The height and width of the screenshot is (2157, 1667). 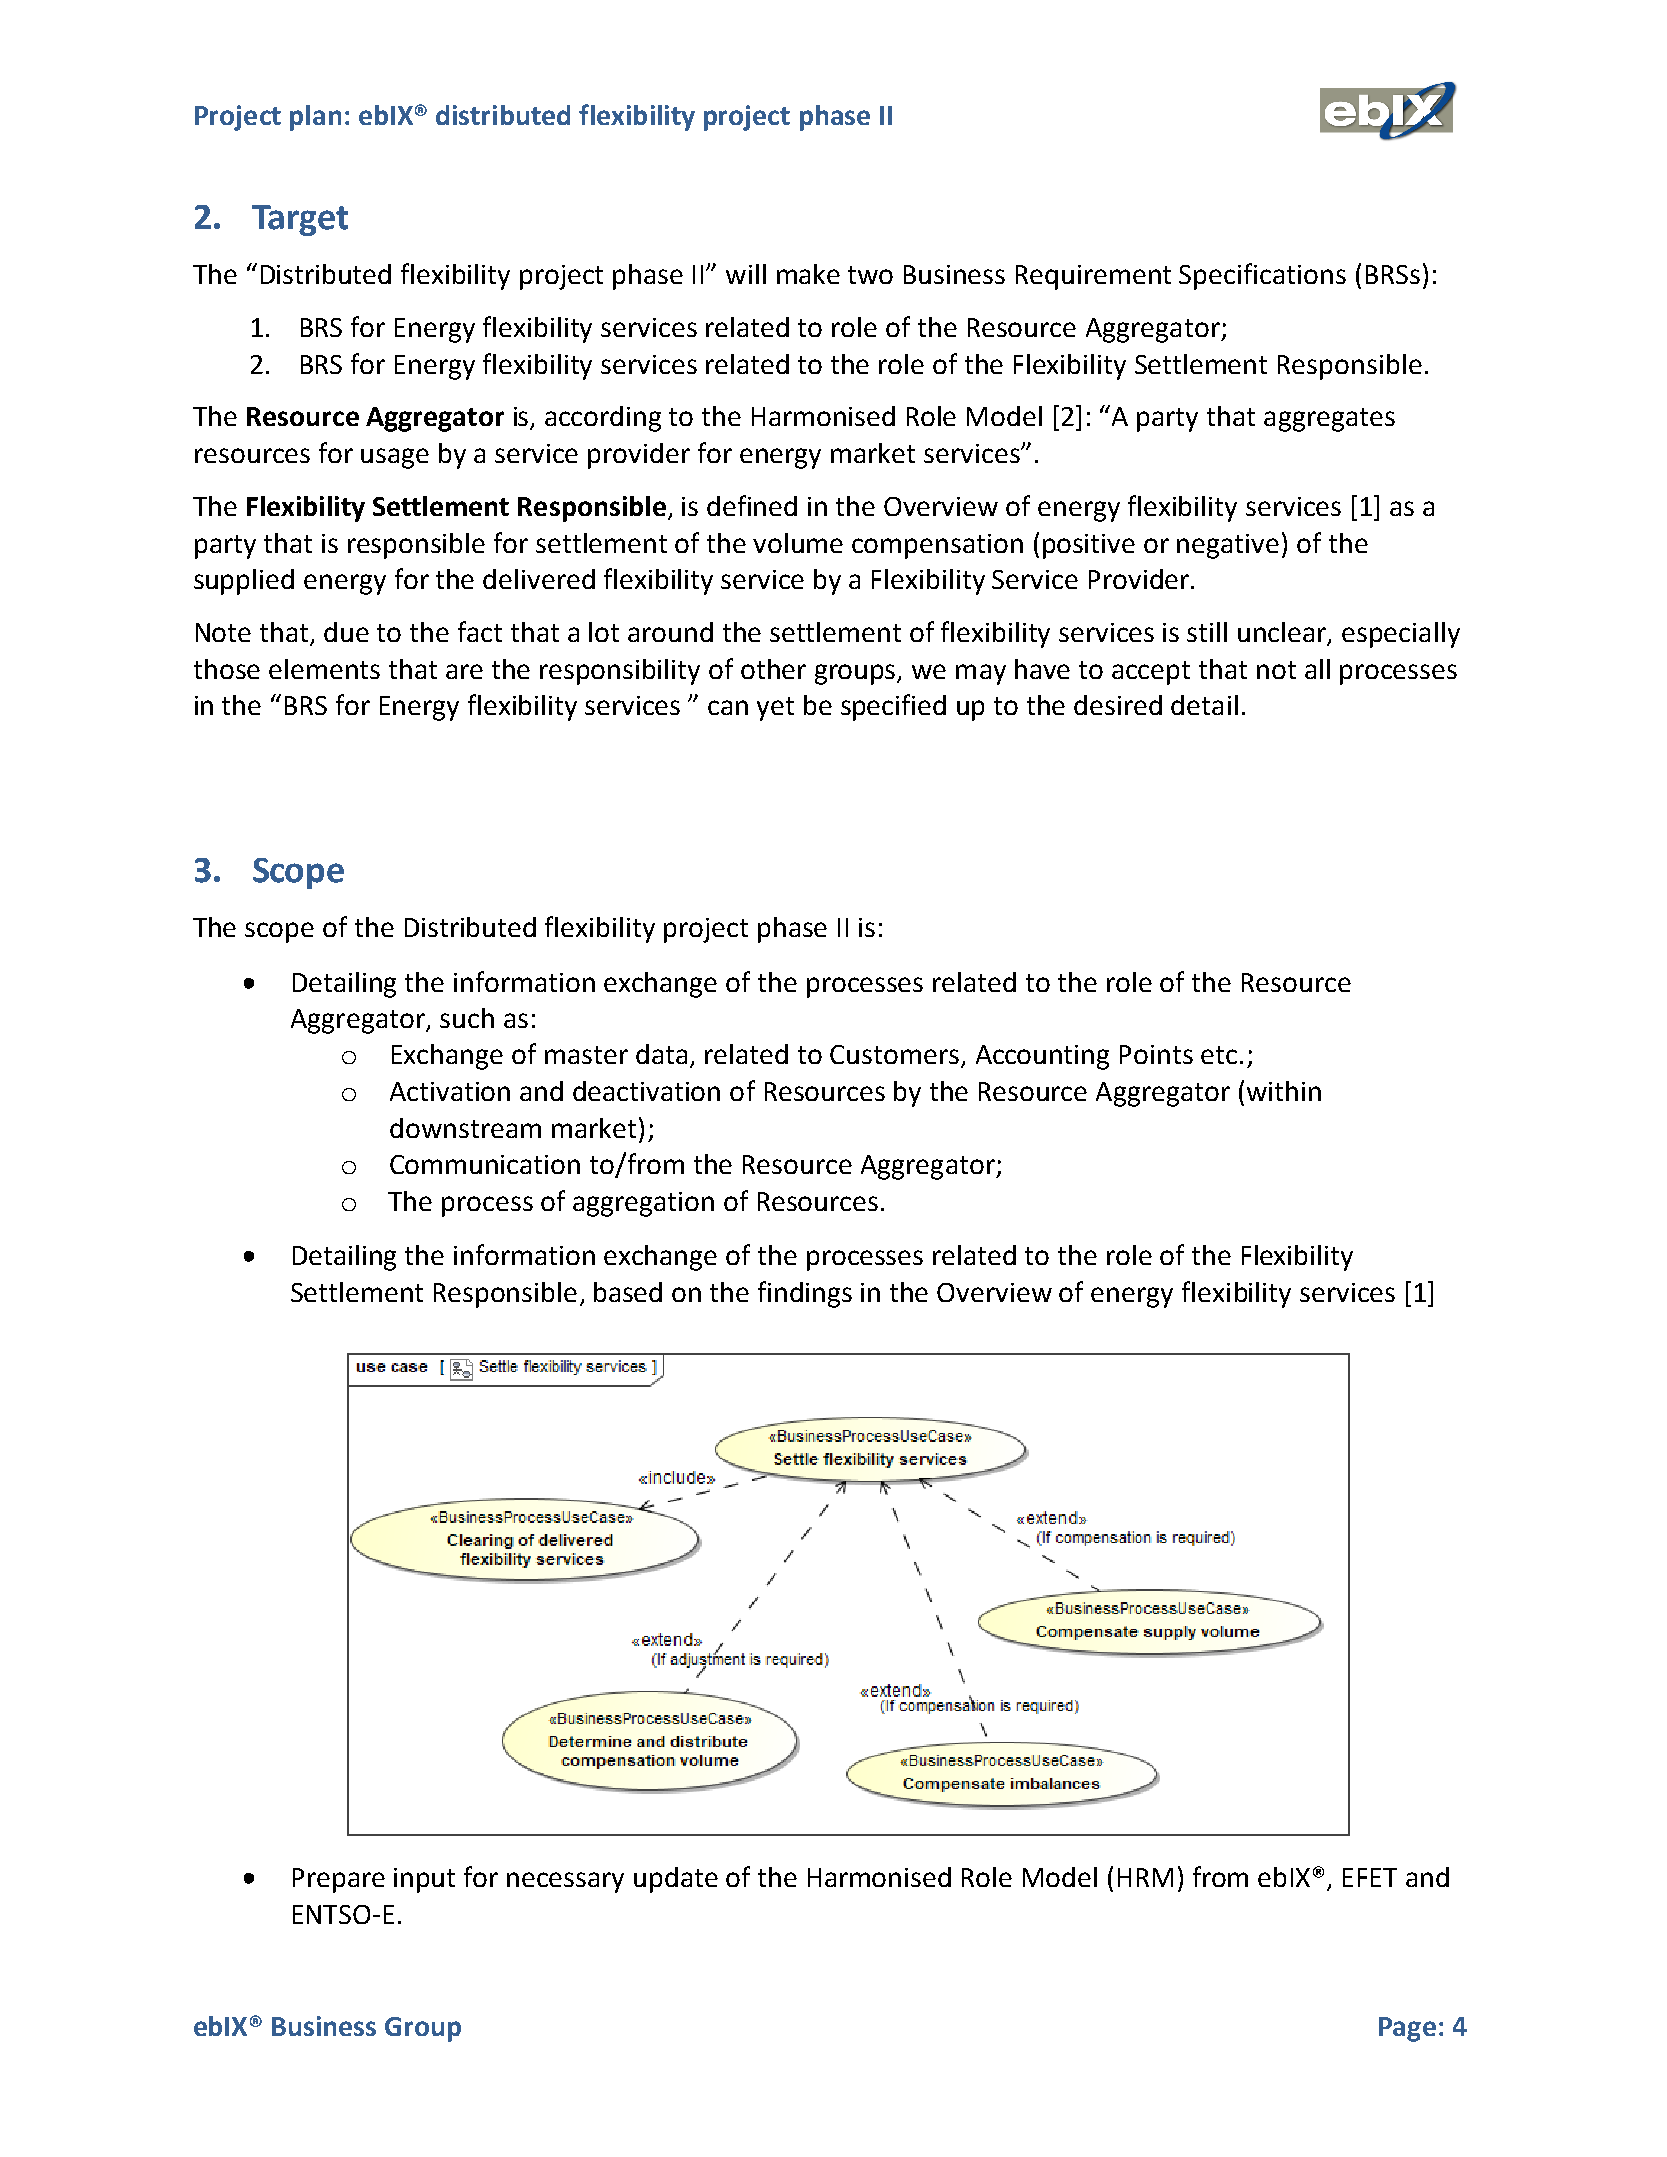 I want to click on make, so click(x=808, y=274).
